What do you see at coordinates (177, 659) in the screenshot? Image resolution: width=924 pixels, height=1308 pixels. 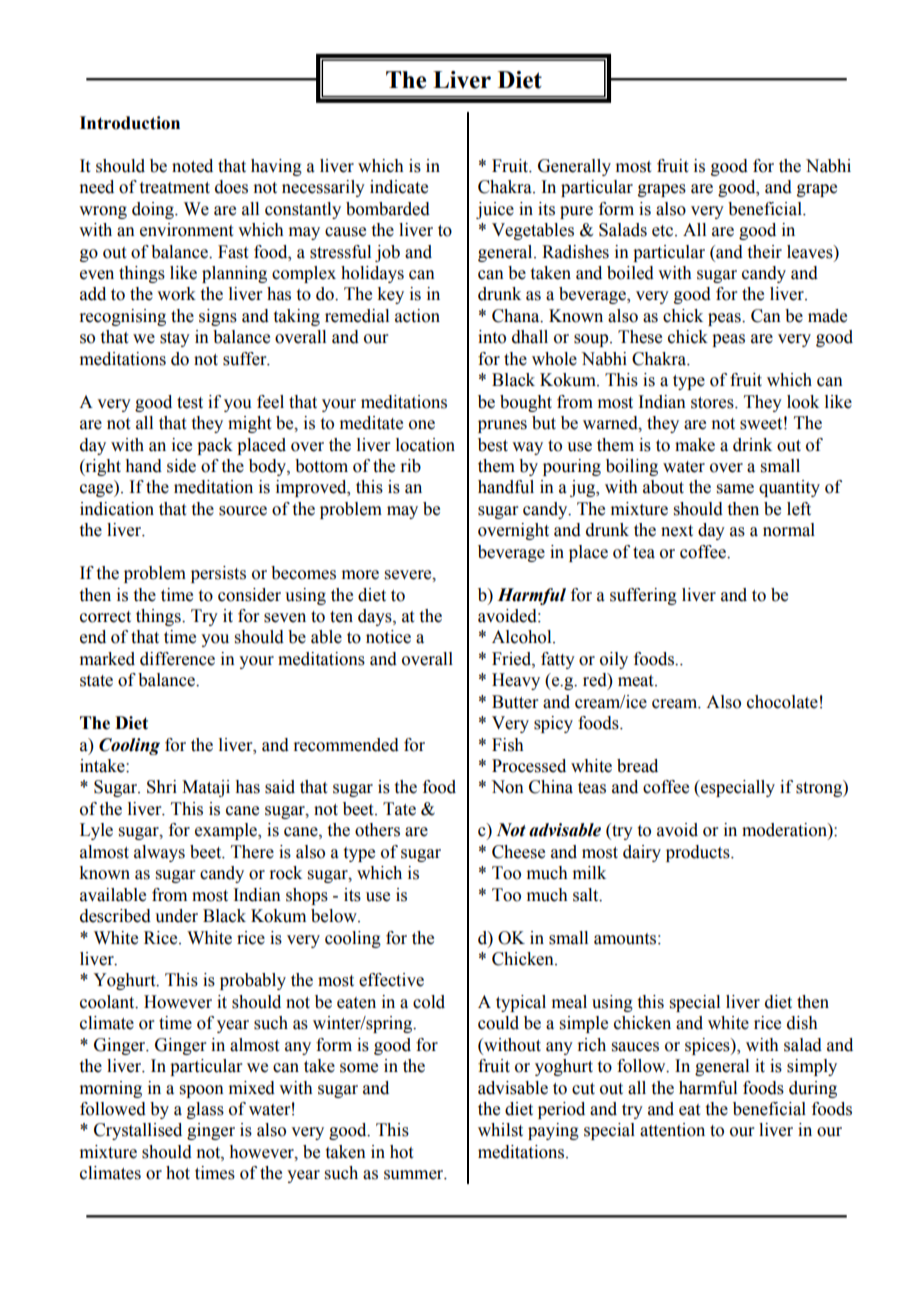 I see `difference` at bounding box center [177, 659].
